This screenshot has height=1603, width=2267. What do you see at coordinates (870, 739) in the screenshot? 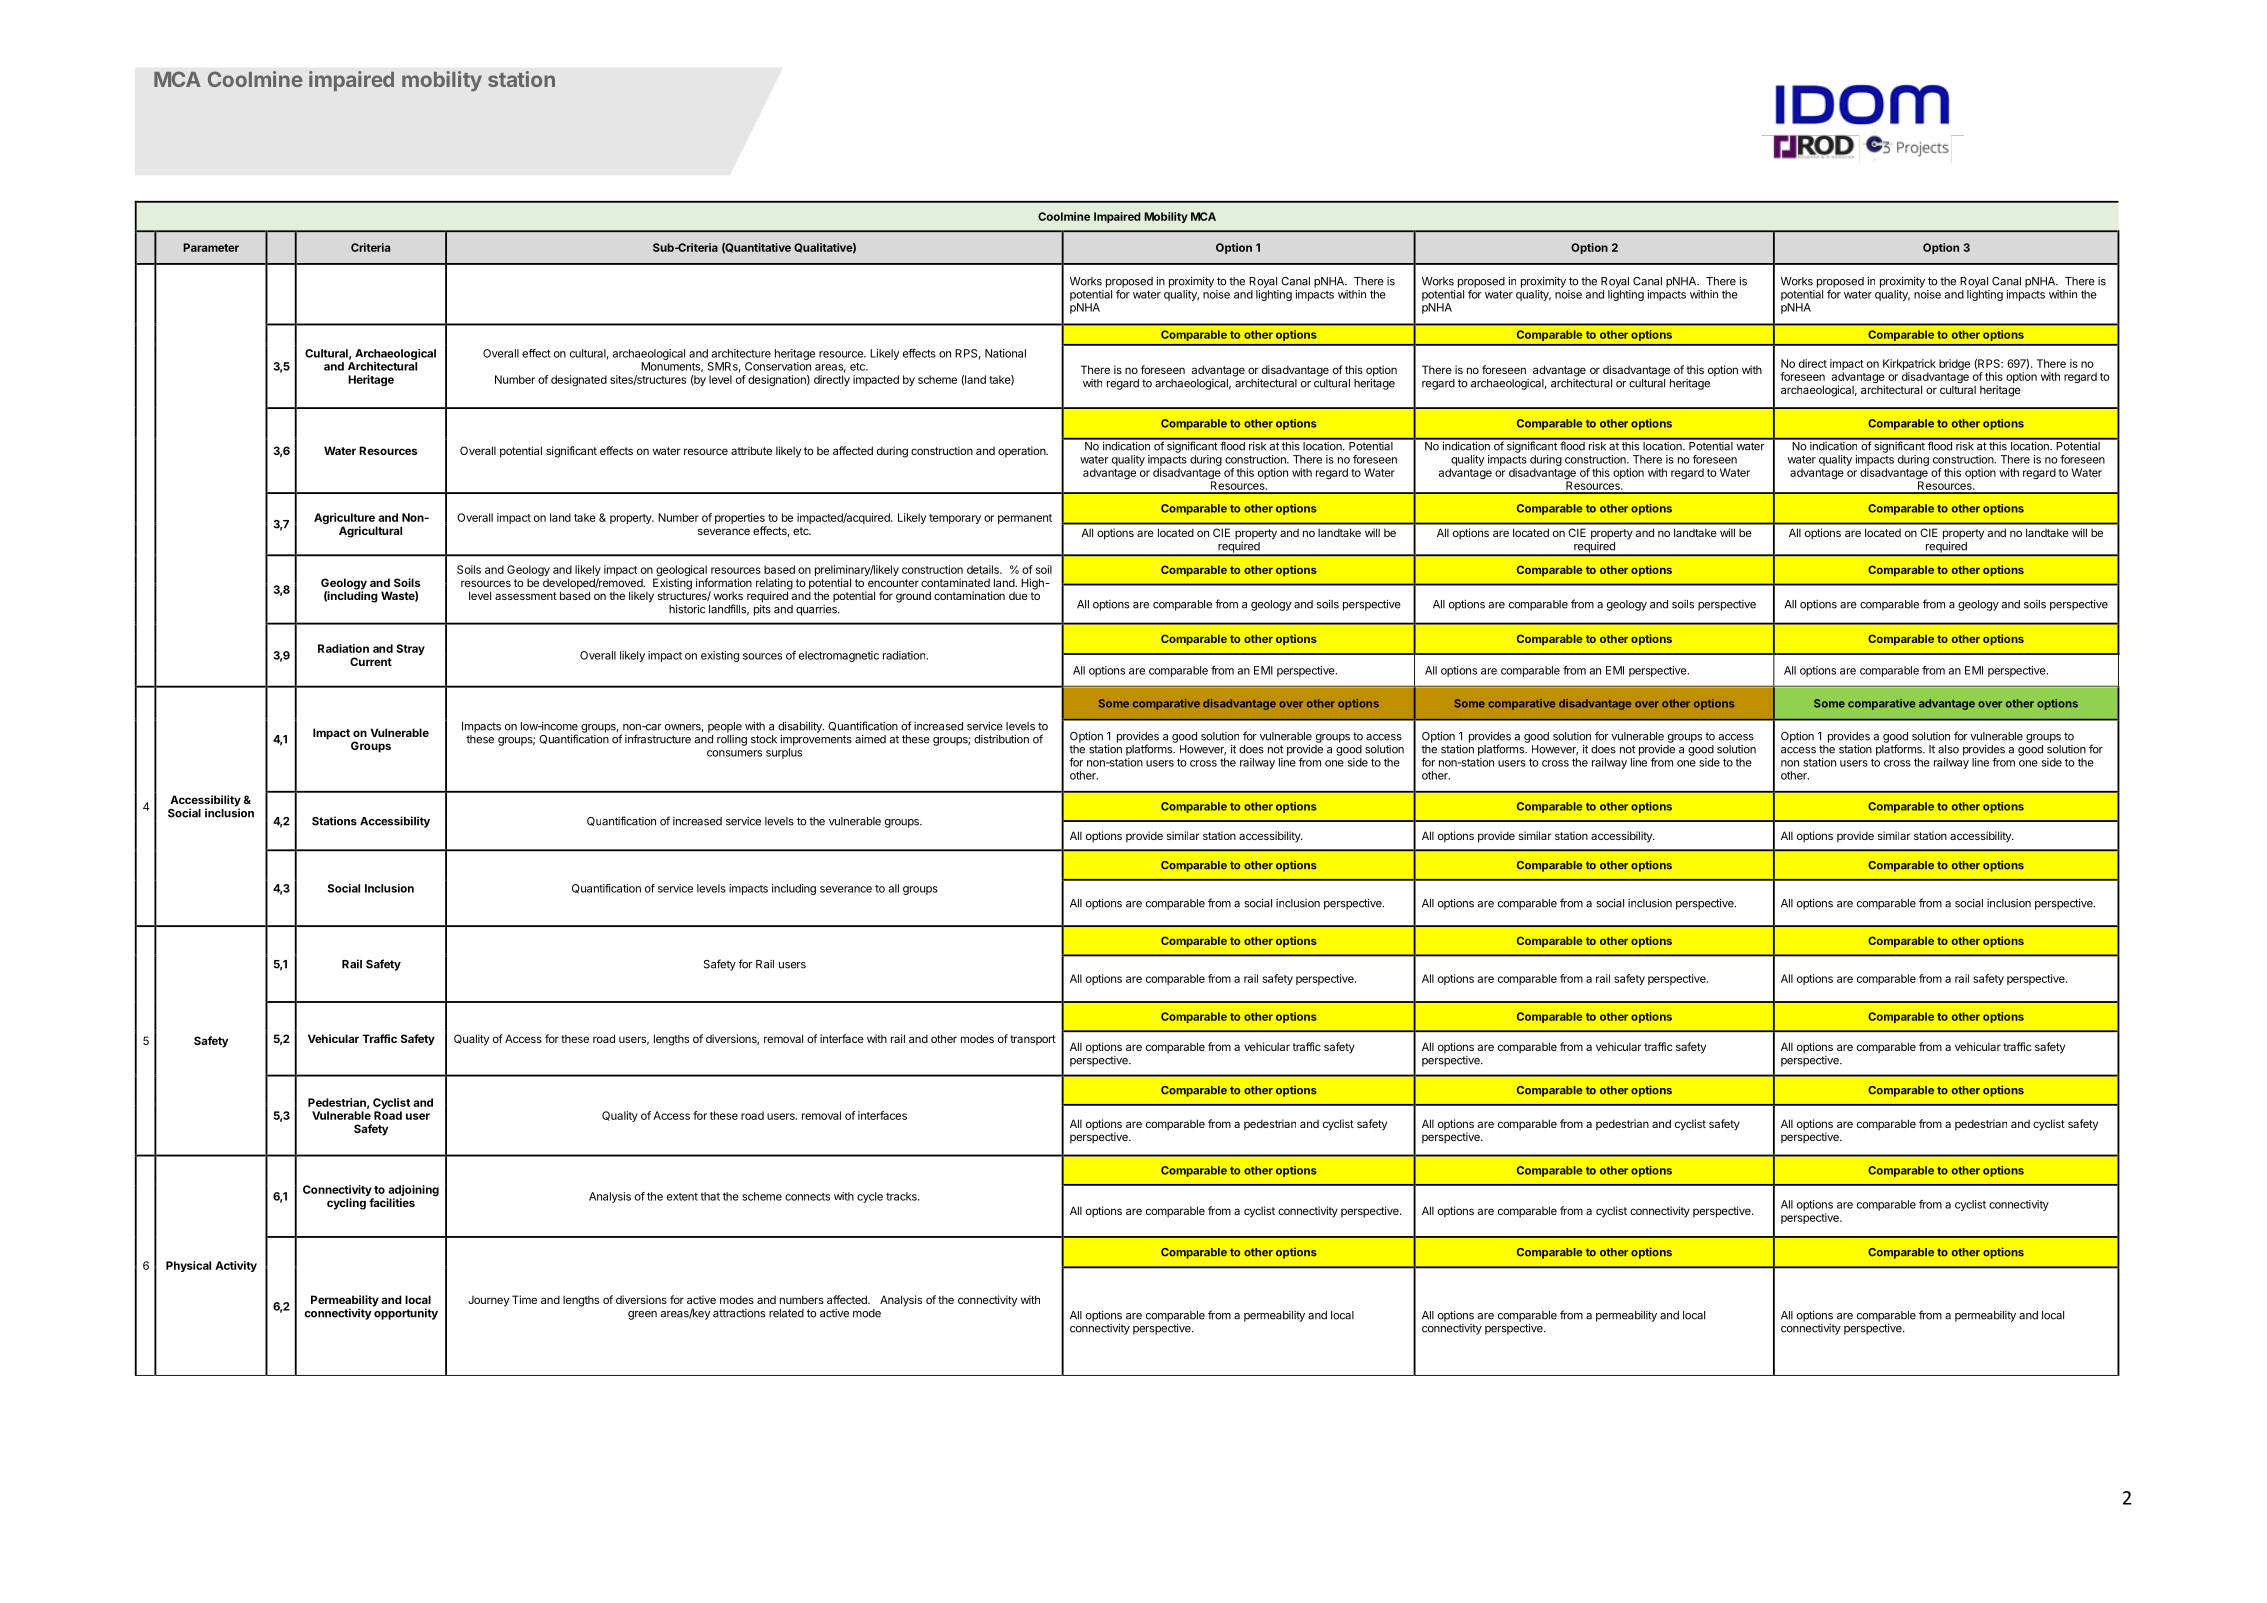
I see `aimed` at bounding box center [870, 739].
